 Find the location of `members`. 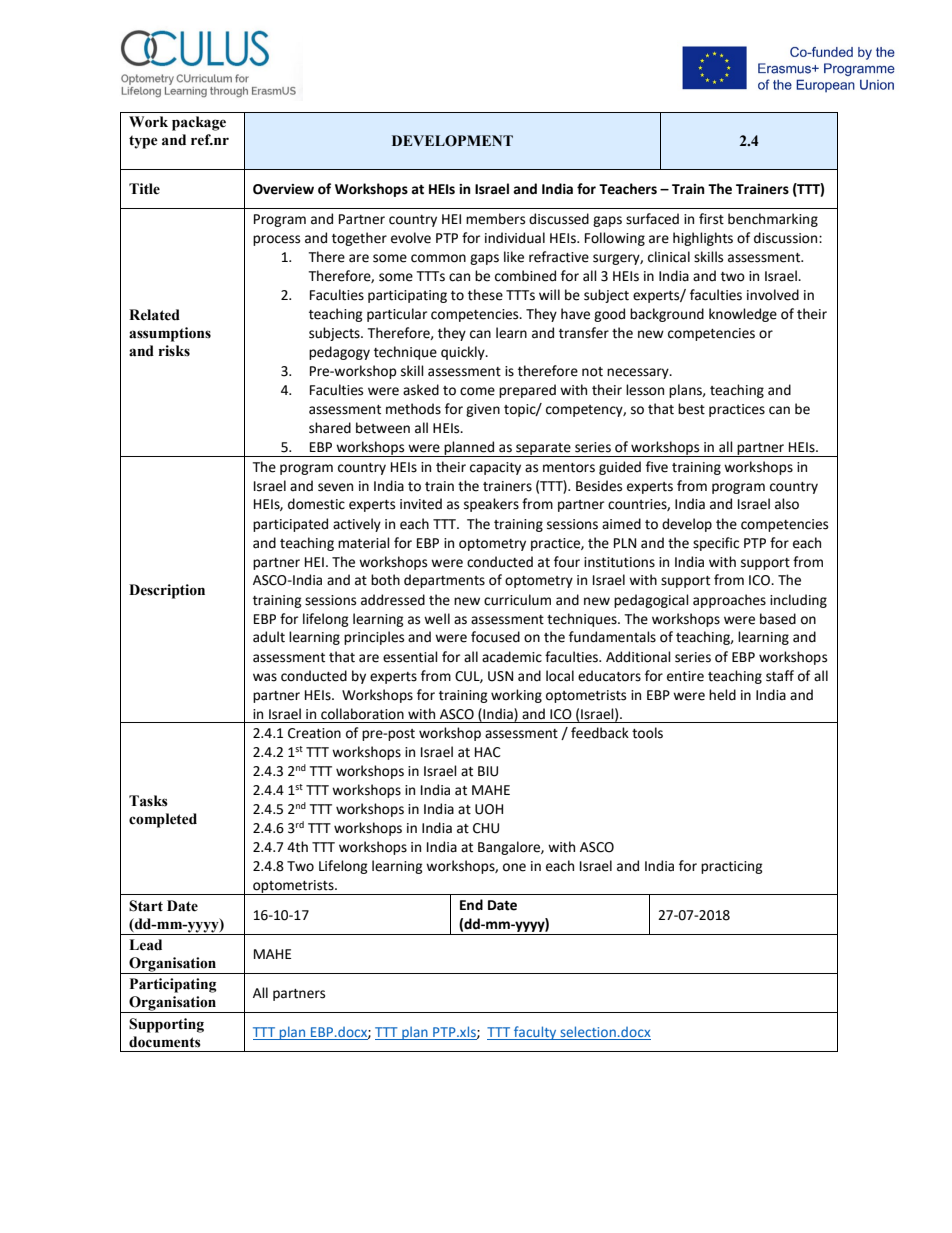

members is located at coordinates (495, 219).
